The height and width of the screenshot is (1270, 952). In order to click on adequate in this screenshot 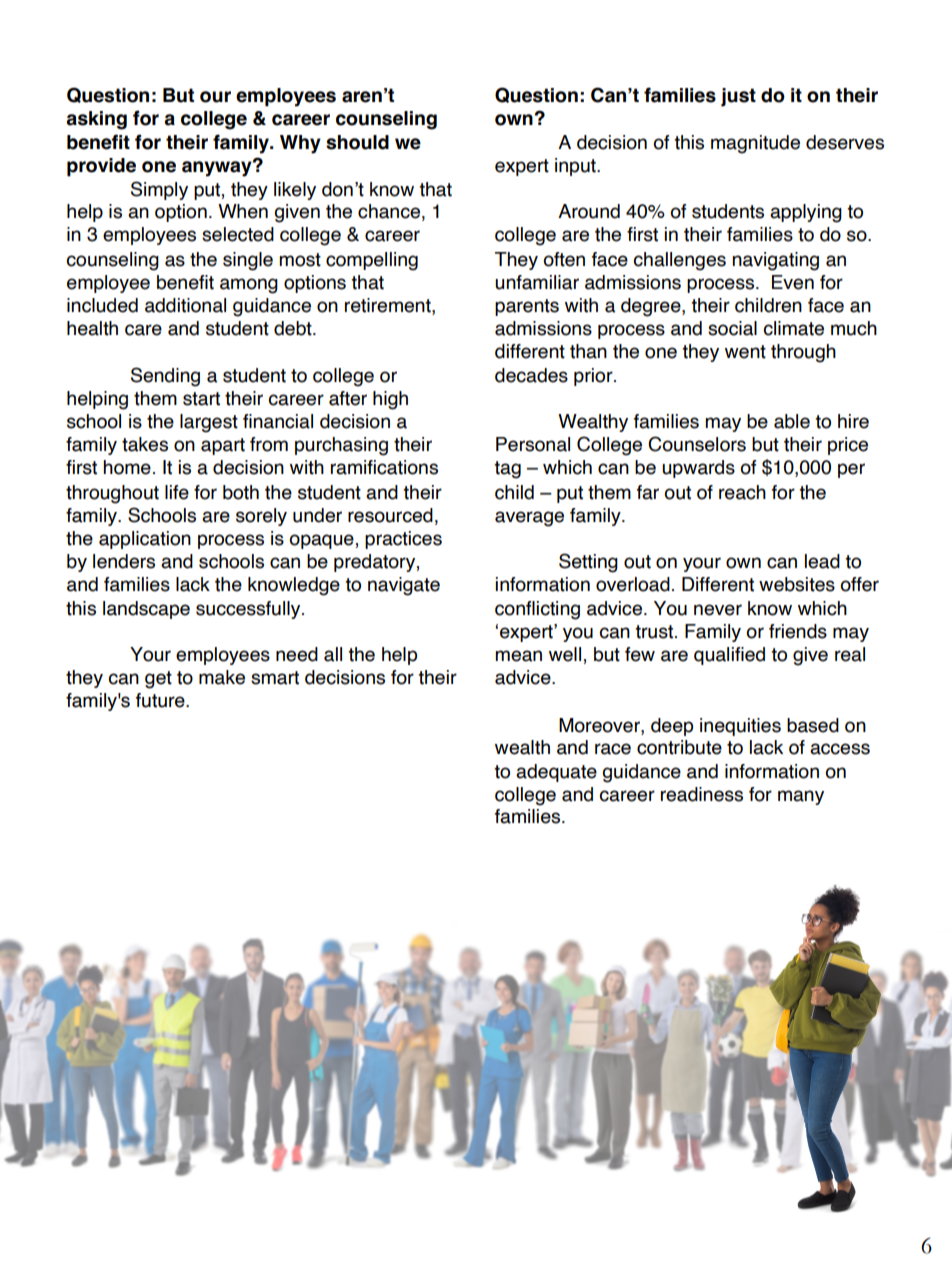, I will do `click(556, 773)`.
